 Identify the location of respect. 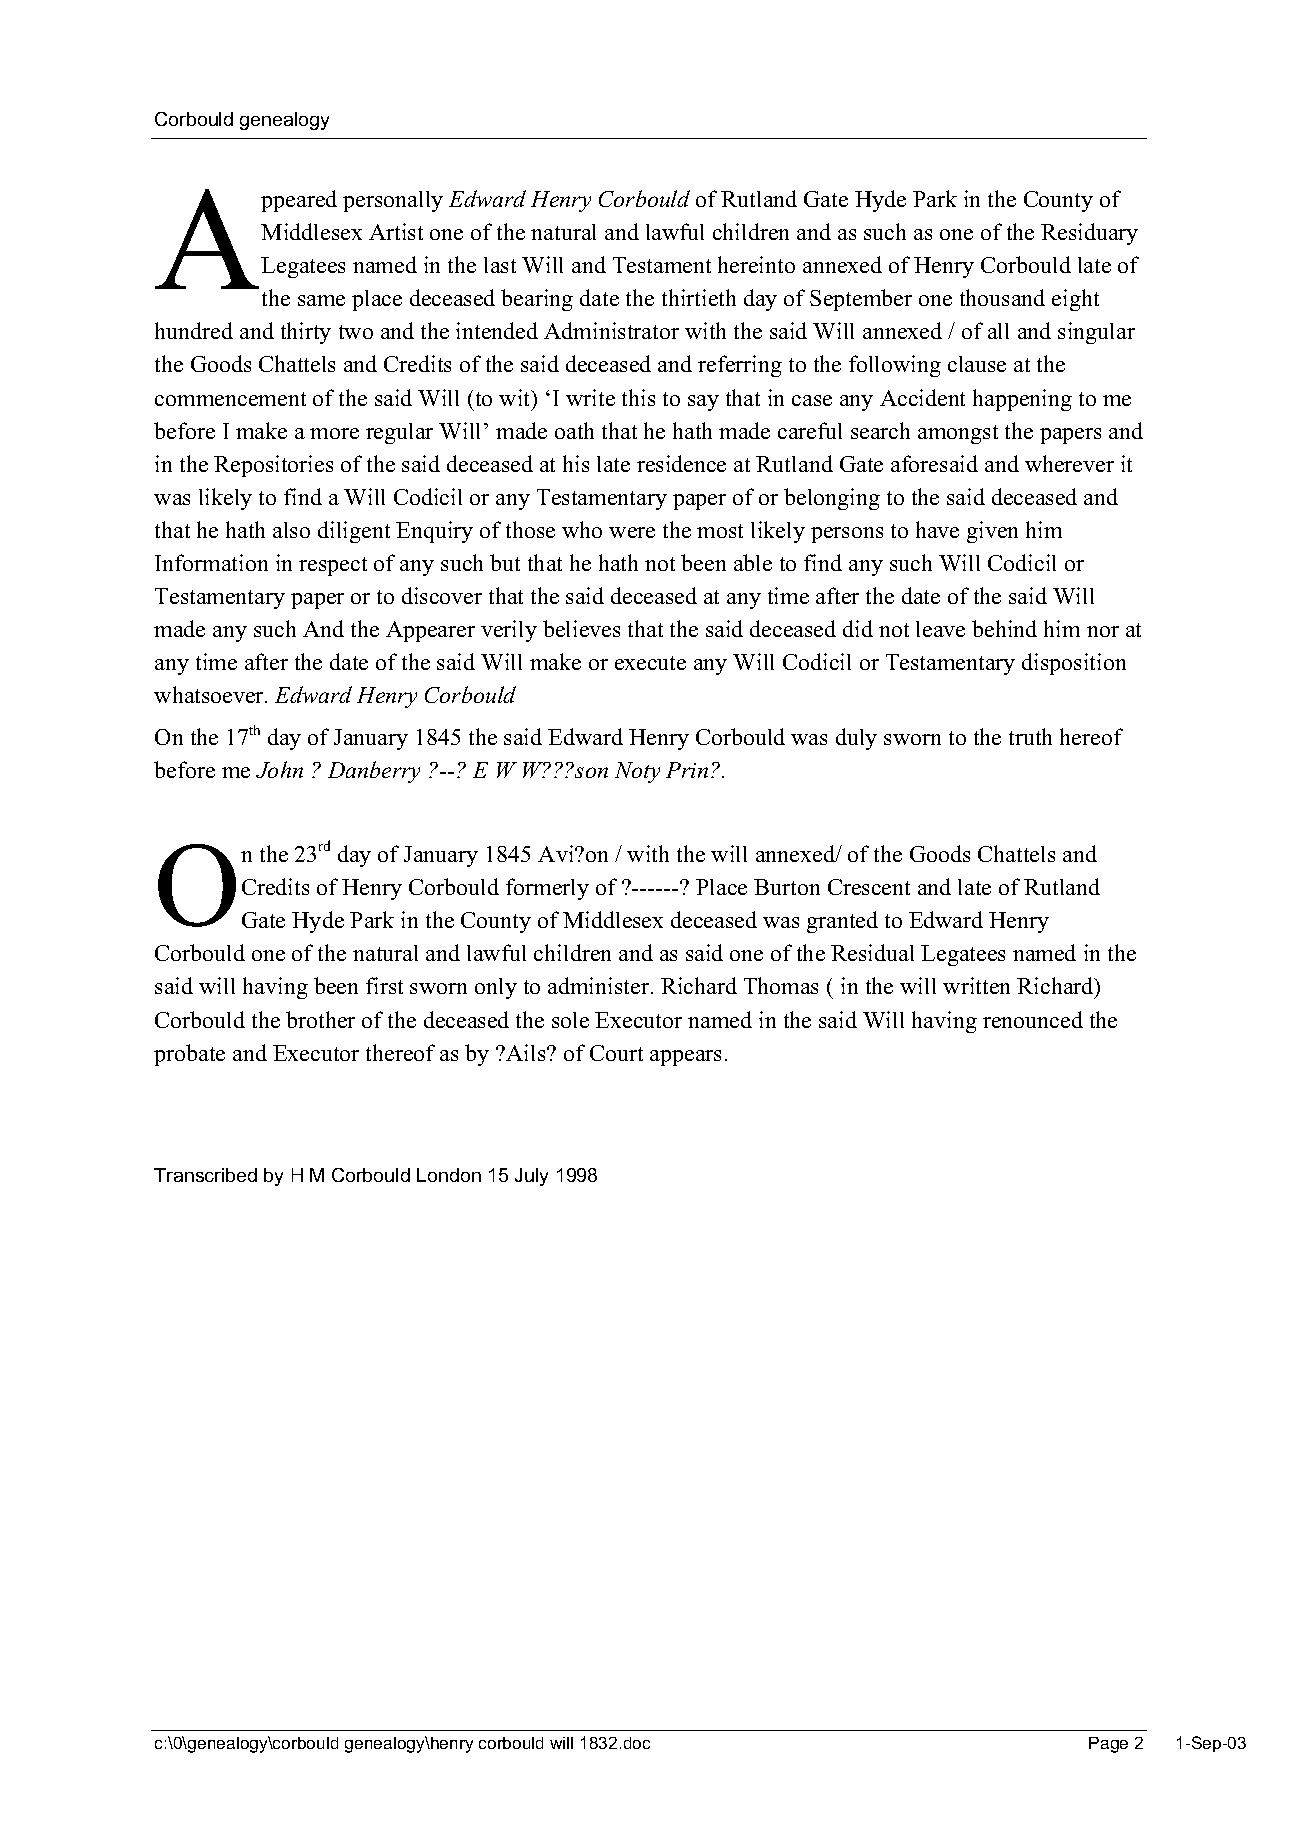
(333, 566).
